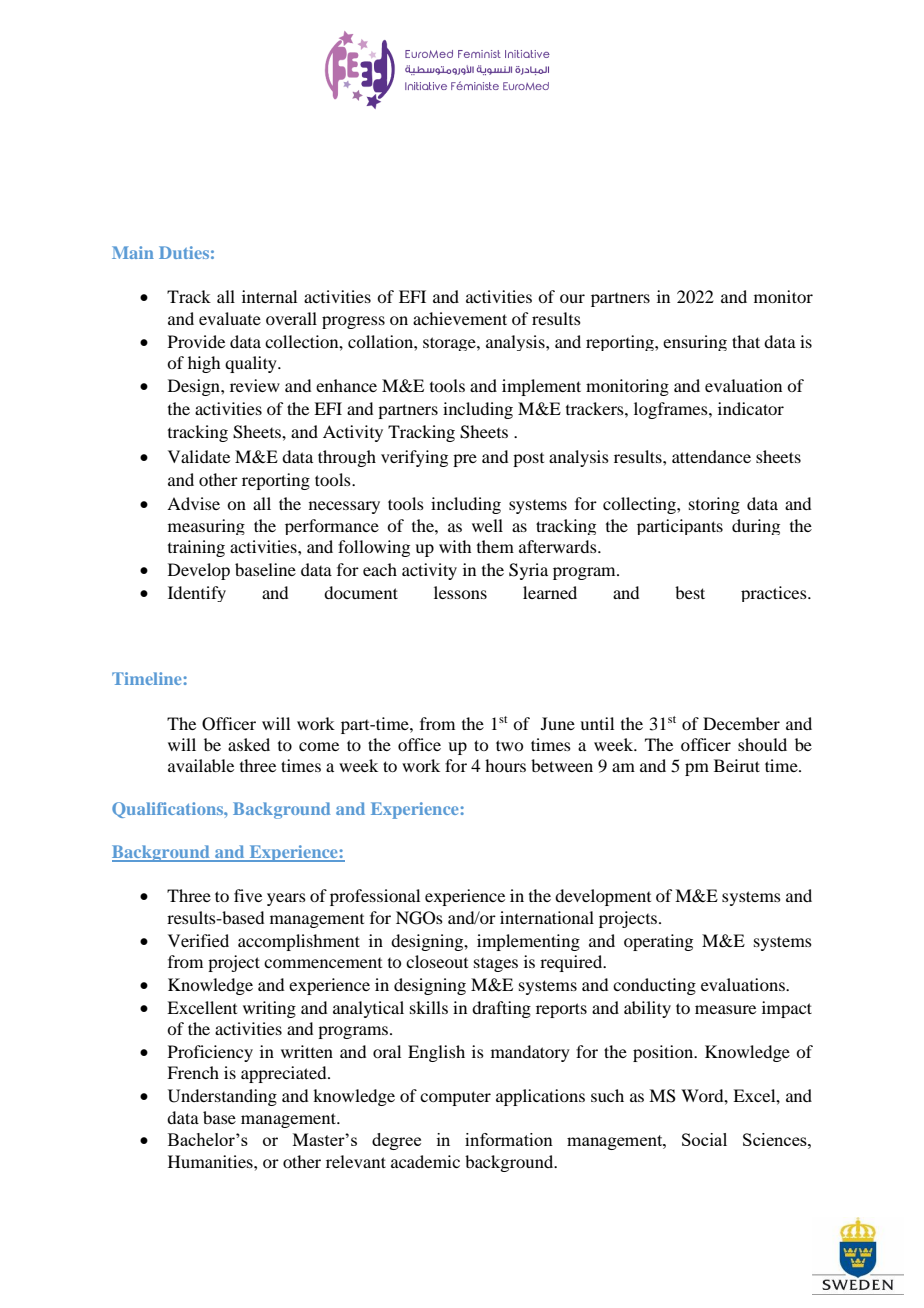 Image resolution: width=924 pixels, height=1308 pixels. I want to click on well, so click(487, 525).
